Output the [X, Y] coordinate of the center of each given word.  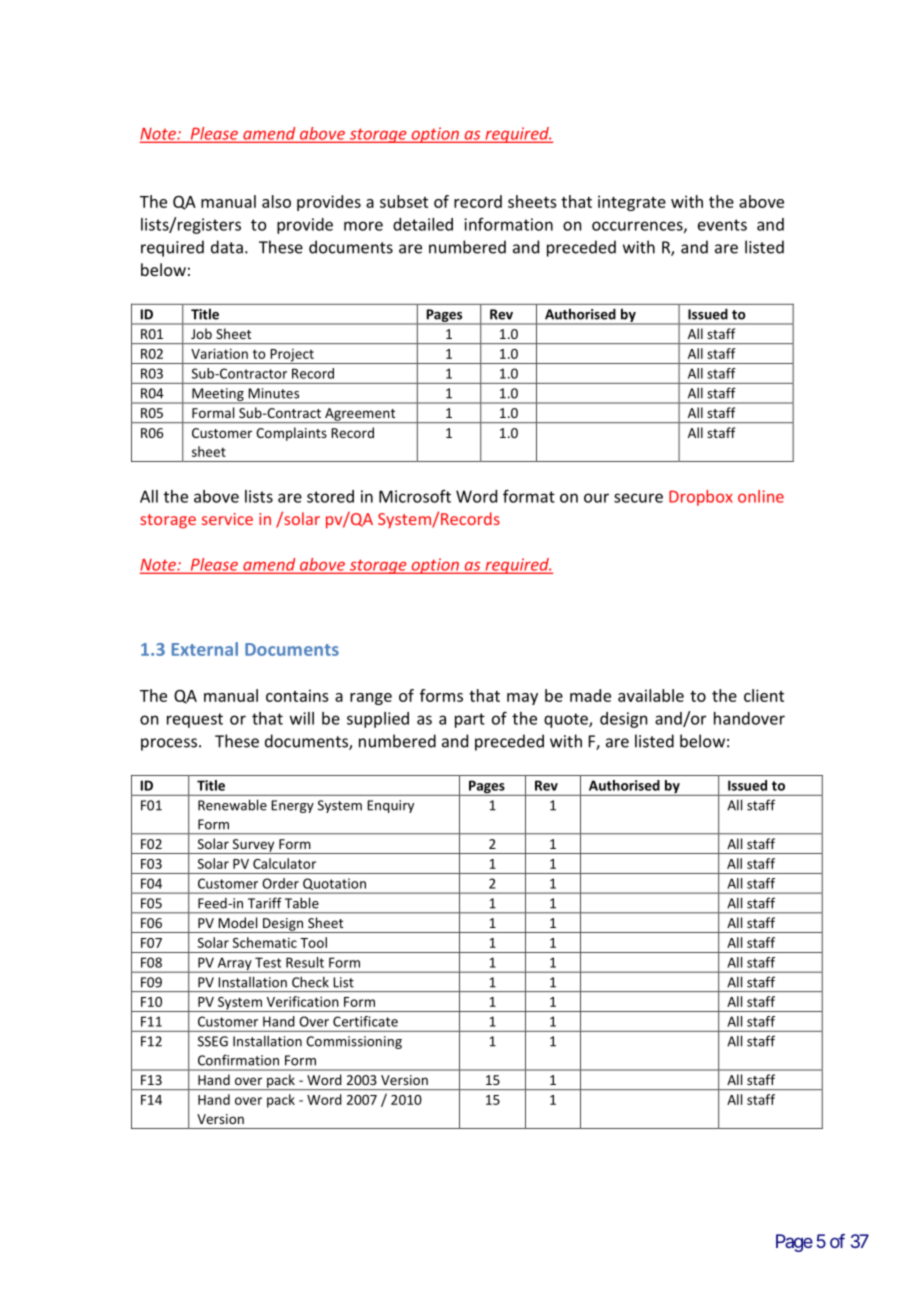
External [205, 649]
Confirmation [238, 1060]
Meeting [218, 396]
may [522, 699]
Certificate [365, 1021]
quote [567, 720]
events [722, 225]
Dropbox [701, 498]
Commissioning [354, 1042]
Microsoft [415, 496]
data [227, 247]
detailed [423, 224]
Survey [253, 846]
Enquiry [390, 806]
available [651, 695]
